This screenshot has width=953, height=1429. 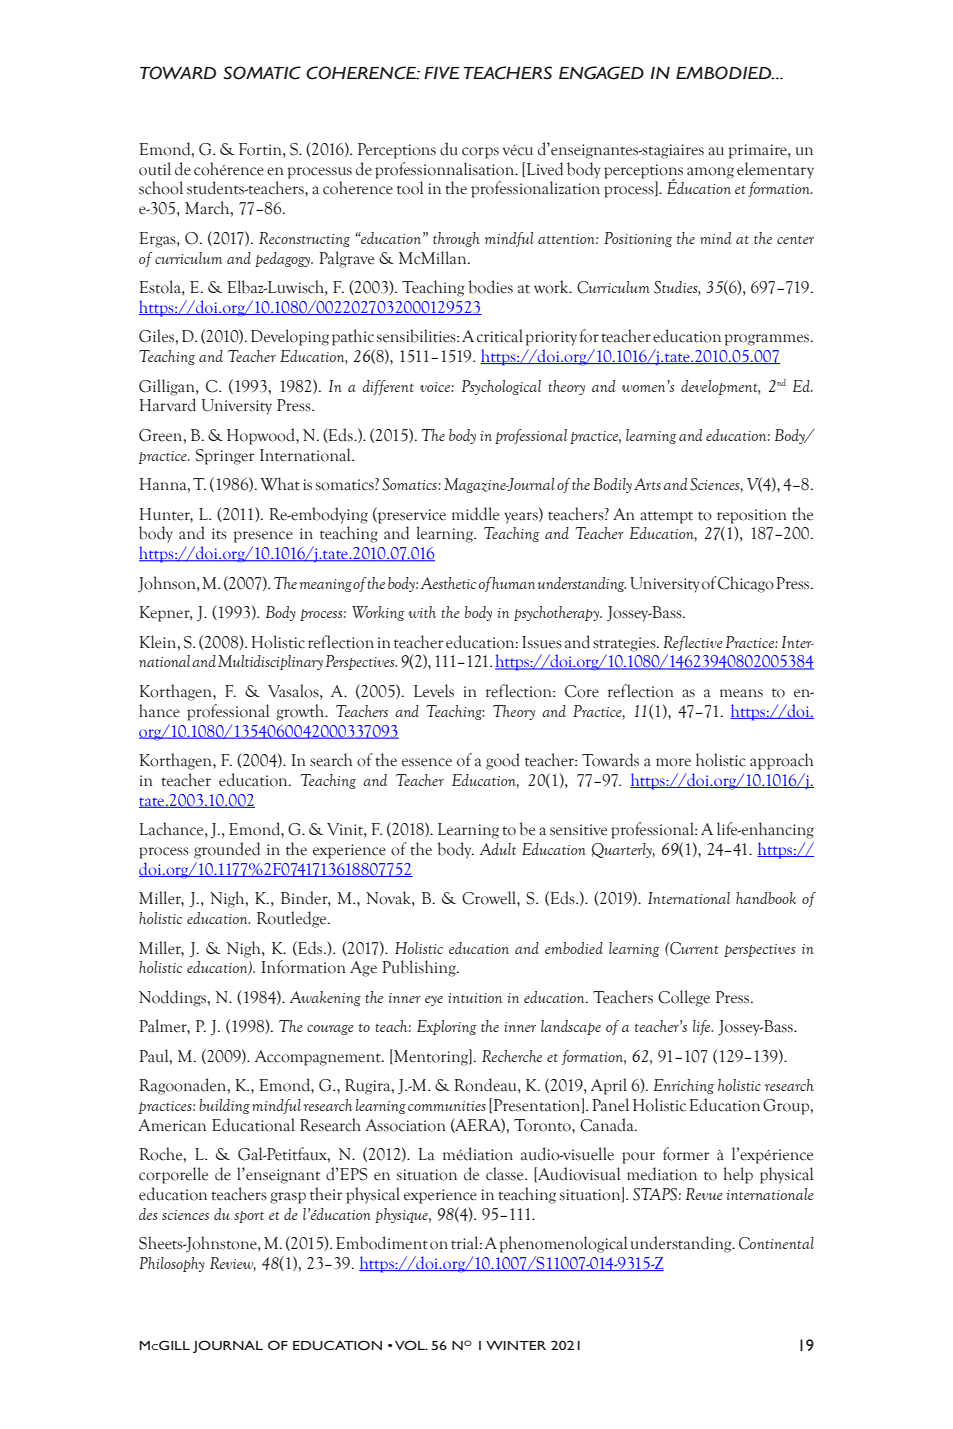 What do you see at coordinates (480, 153) in the screenshot?
I see `corps` at bounding box center [480, 153].
